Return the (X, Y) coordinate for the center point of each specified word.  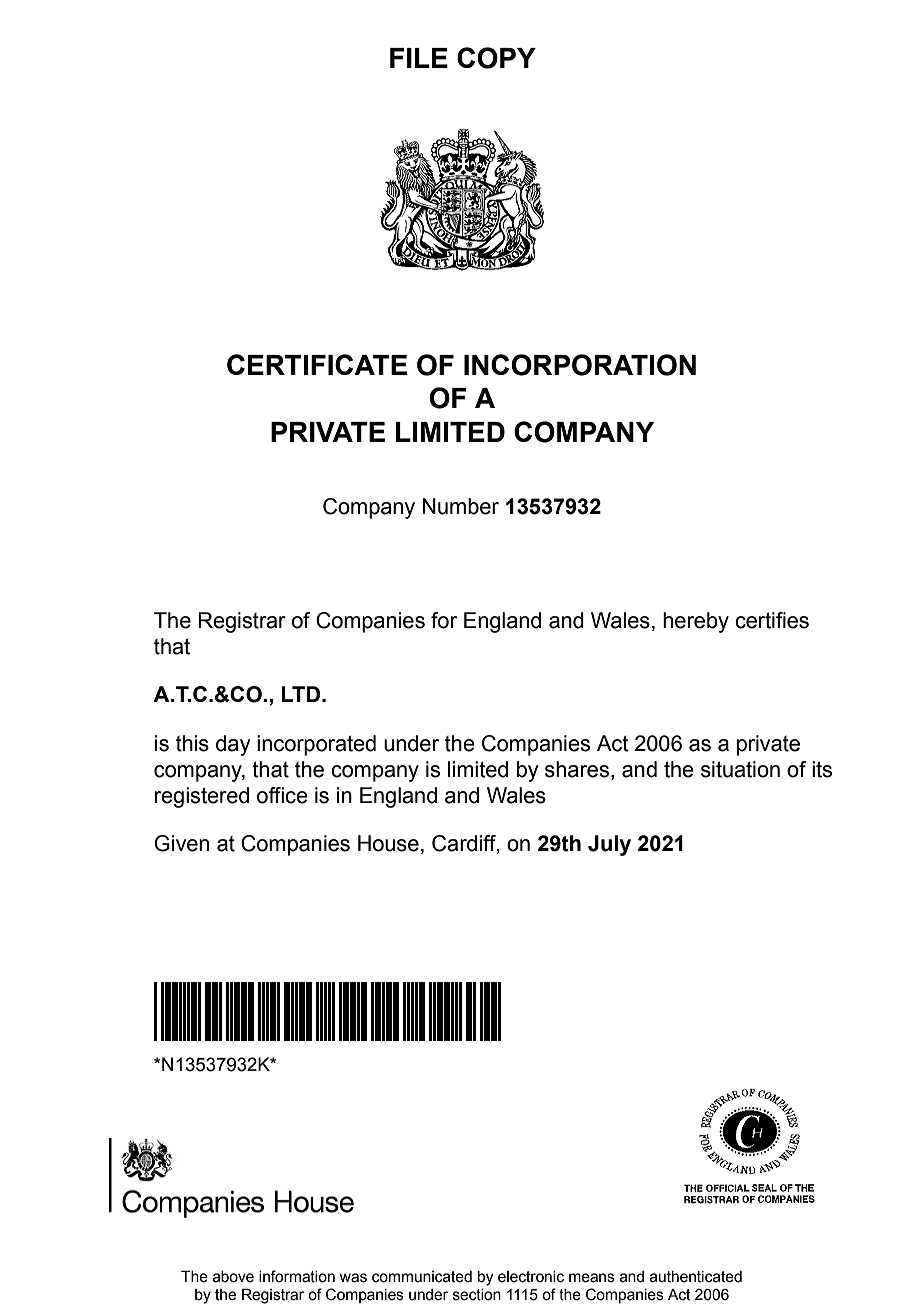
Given (181, 843)
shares (577, 769)
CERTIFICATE (317, 364)
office (282, 795)
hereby (696, 622)
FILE (419, 58)
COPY (496, 58)
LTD (302, 694)
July (609, 845)
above (233, 1277)
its (822, 769)
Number (461, 506)
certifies (772, 620)
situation (740, 769)
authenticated (696, 1277)
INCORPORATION (580, 365)
